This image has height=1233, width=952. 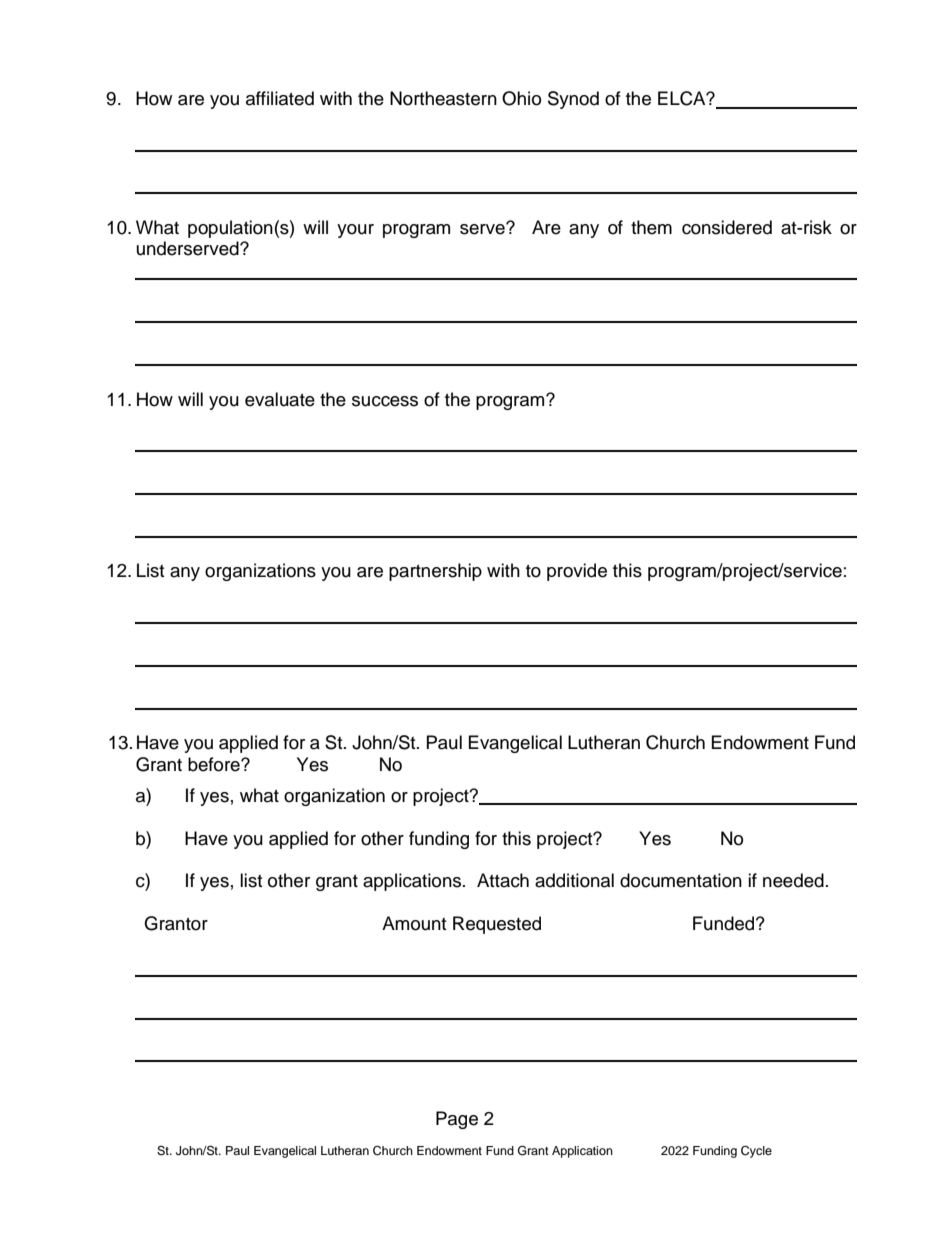 What do you see at coordinates (521, 98) in the image?
I see `Ohio` at bounding box center [521, 98].
